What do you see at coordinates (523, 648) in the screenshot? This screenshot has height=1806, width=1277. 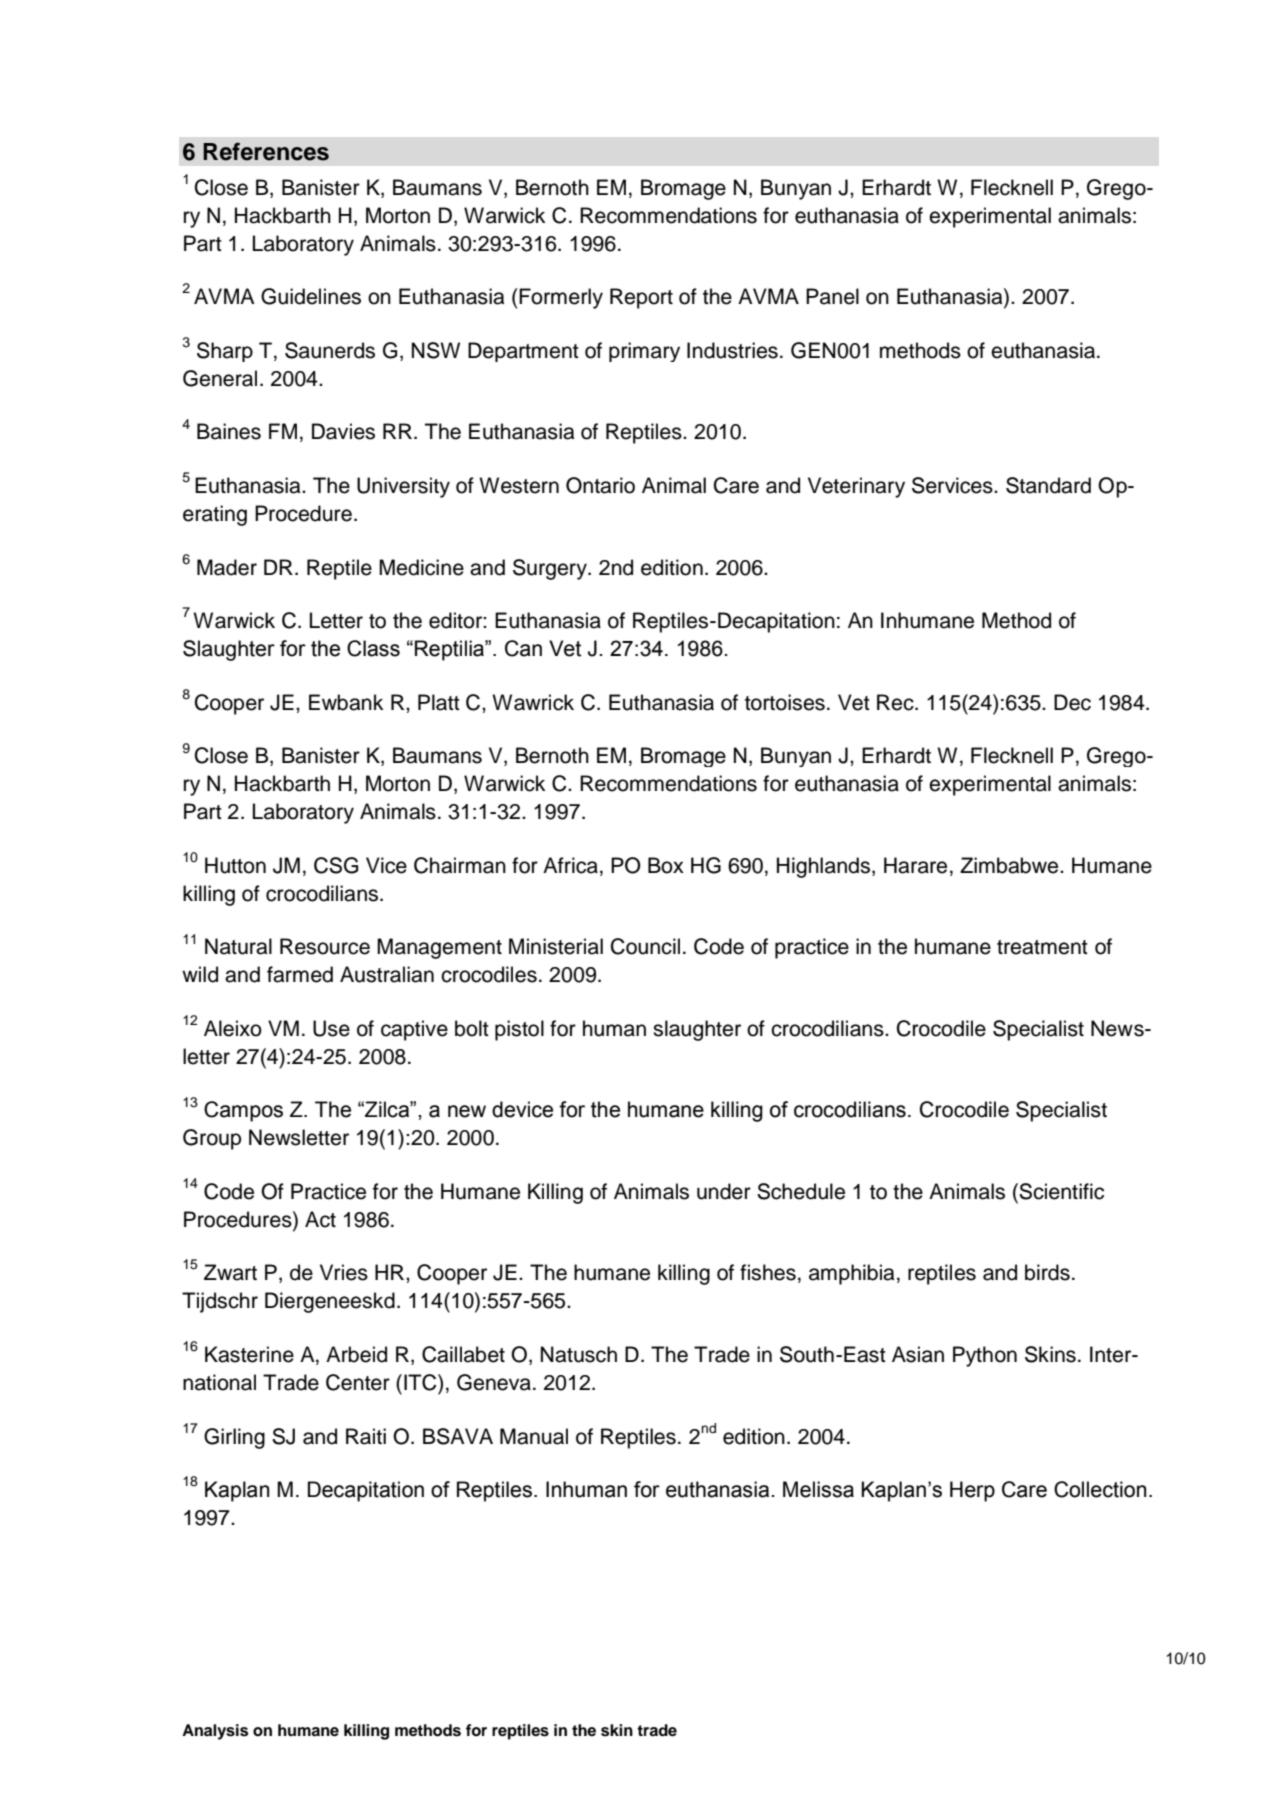 I see `Can` at bounding box center [523, 648].
